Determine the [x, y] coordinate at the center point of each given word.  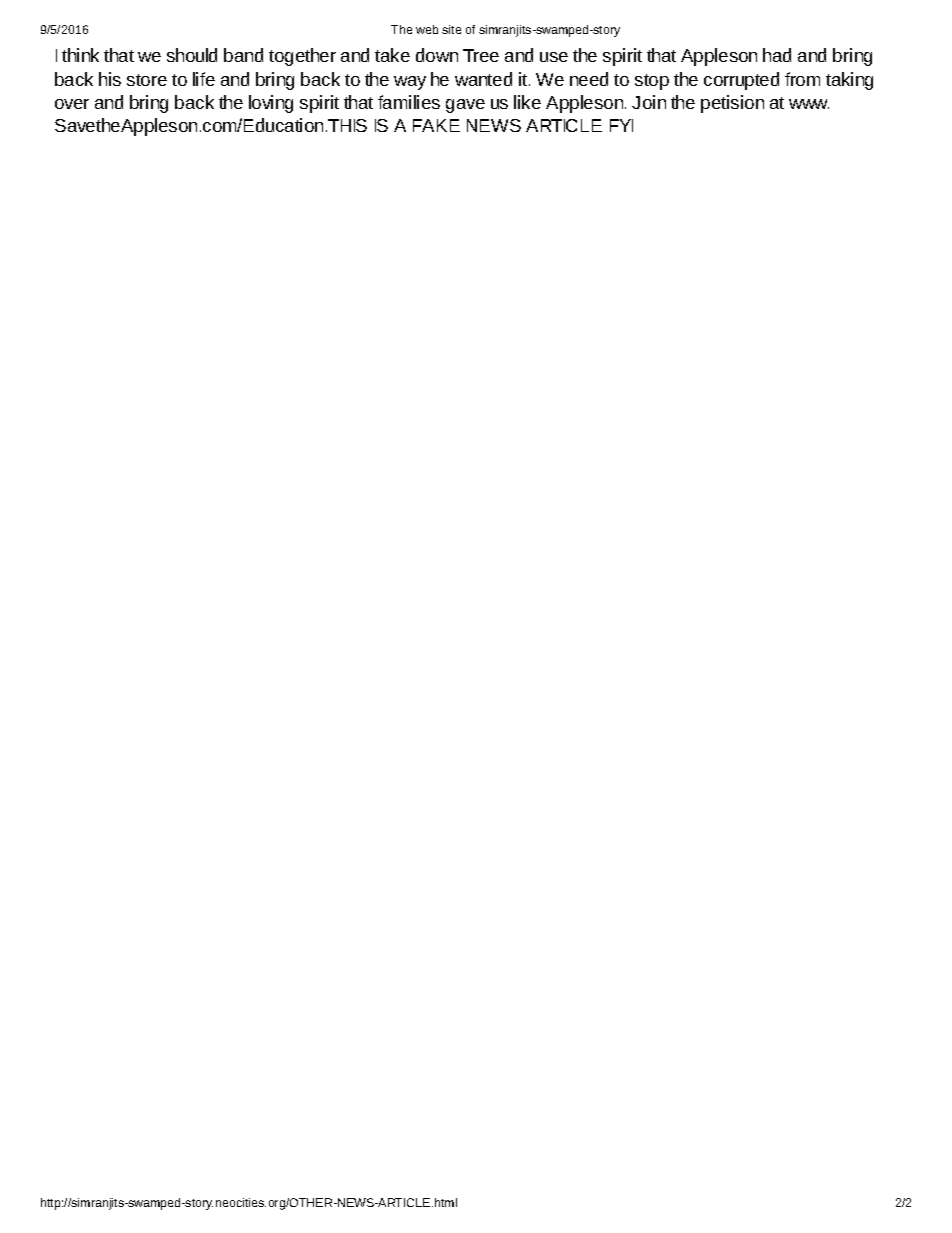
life [204, 79]
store [147, 80]
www [809, 104]
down [437, 55]
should [192, 55]
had [777, 55]
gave [465, 106]
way [410, 83]
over [72, 104]
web [427, 29]
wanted [483, 79]
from [802, 79]
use [554, 57]
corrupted [741, 81]
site [451, 29]
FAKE [436, 125]
